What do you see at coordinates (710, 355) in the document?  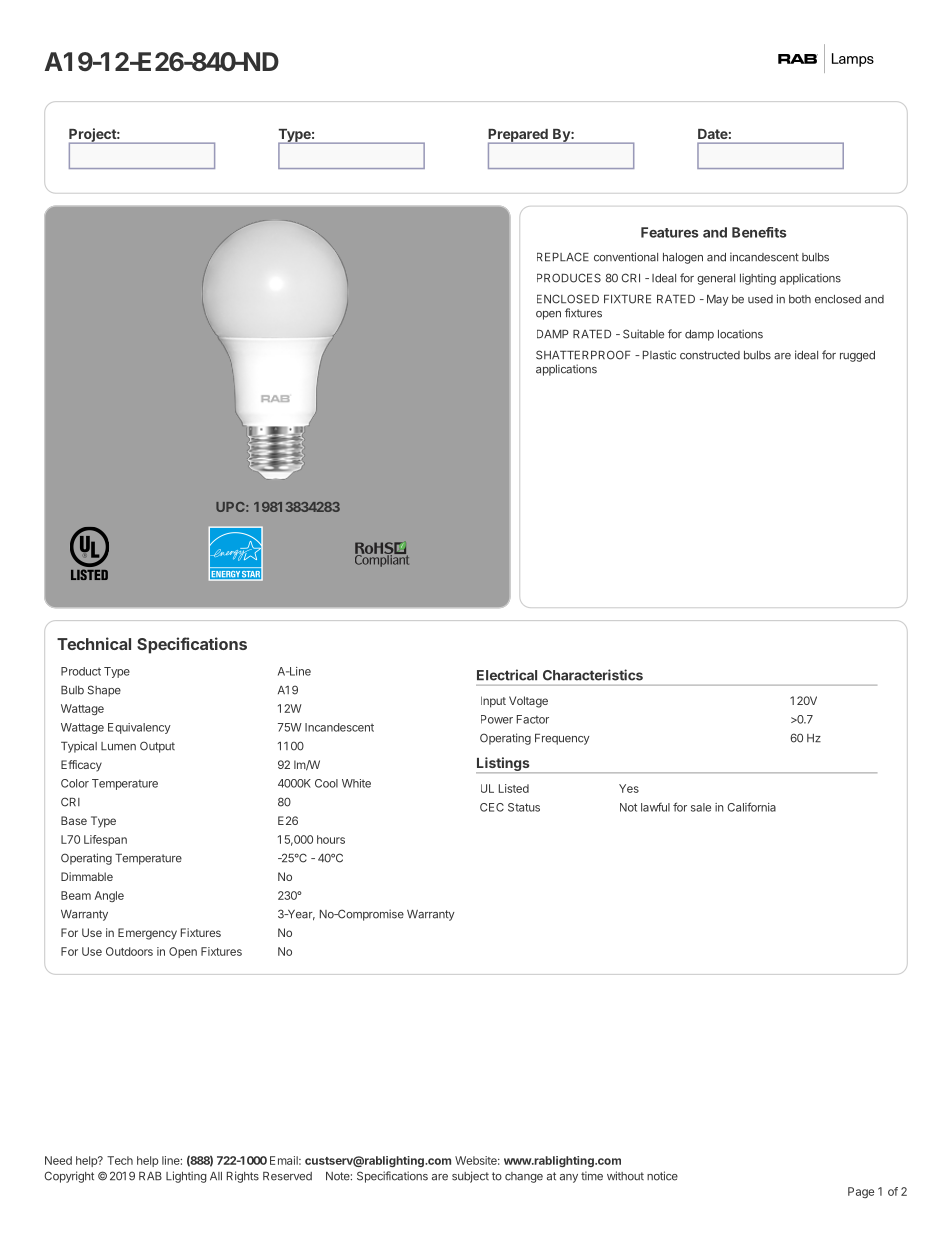 I see `constructed` at bounding box center [710, 355].
